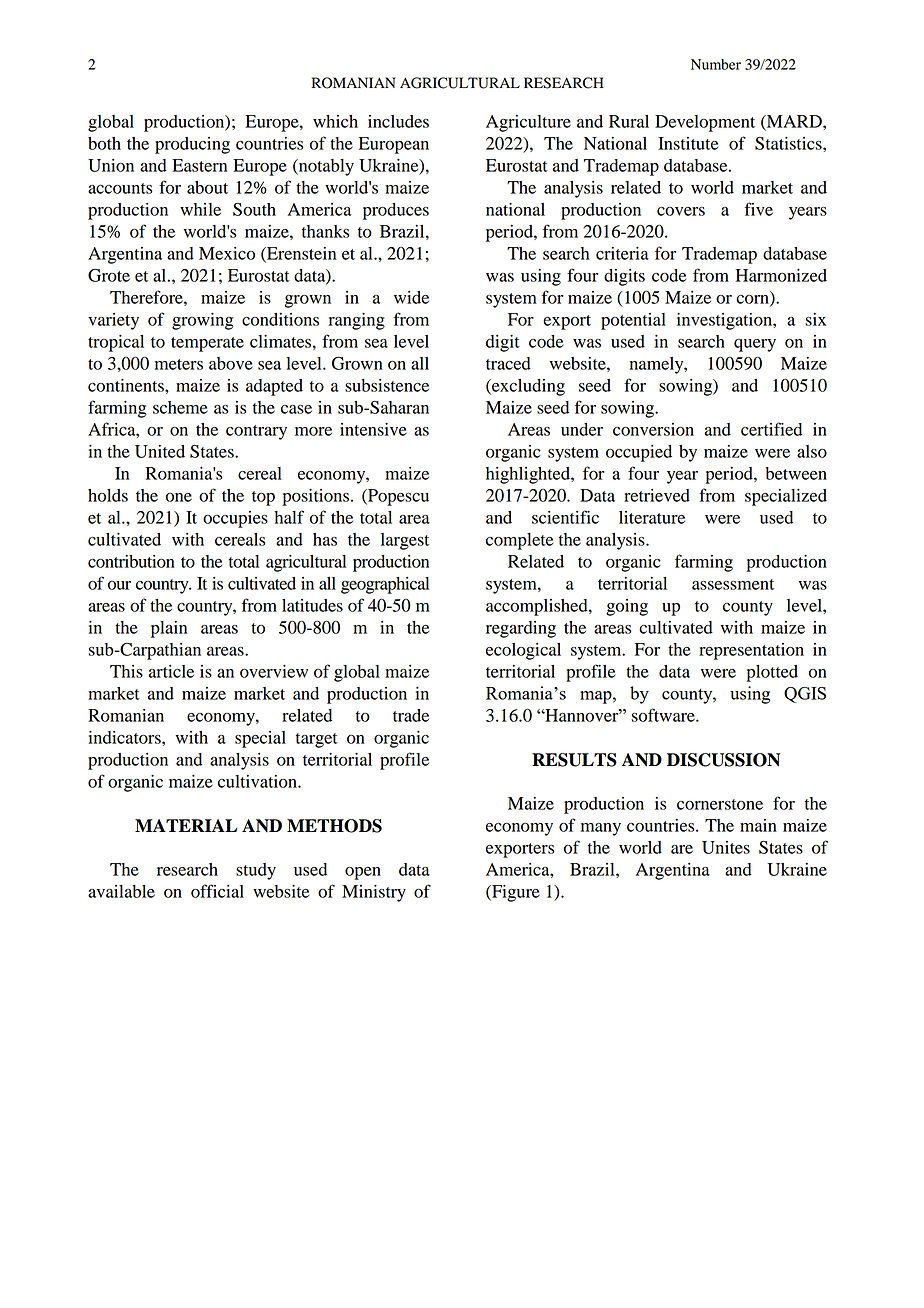 This document has height=1308, width=924. Describe the element at coordinates (716, 64) in the document. I see `Number` at that location.
